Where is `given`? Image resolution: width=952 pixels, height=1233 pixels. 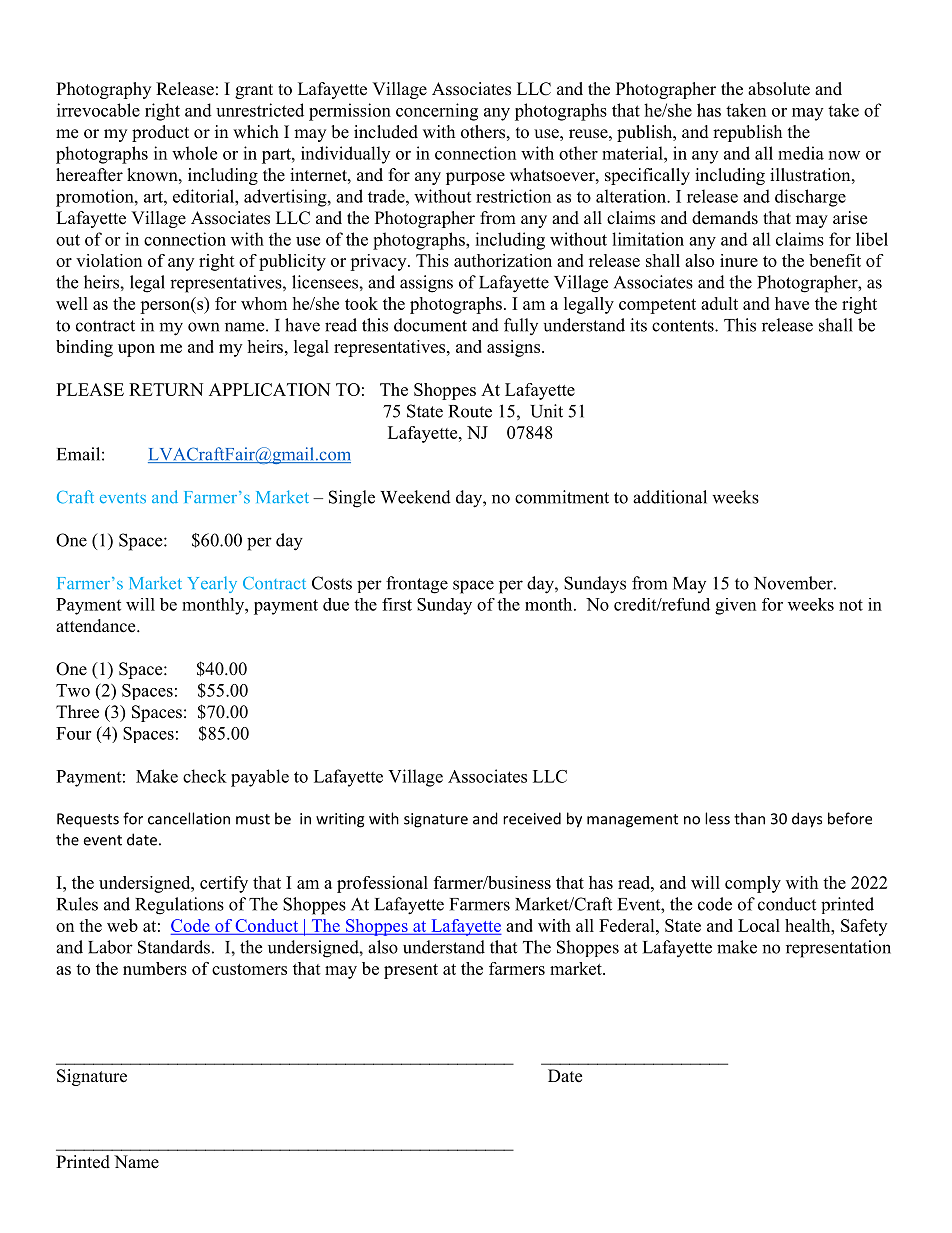 given is located at coordinates (735, 606).
